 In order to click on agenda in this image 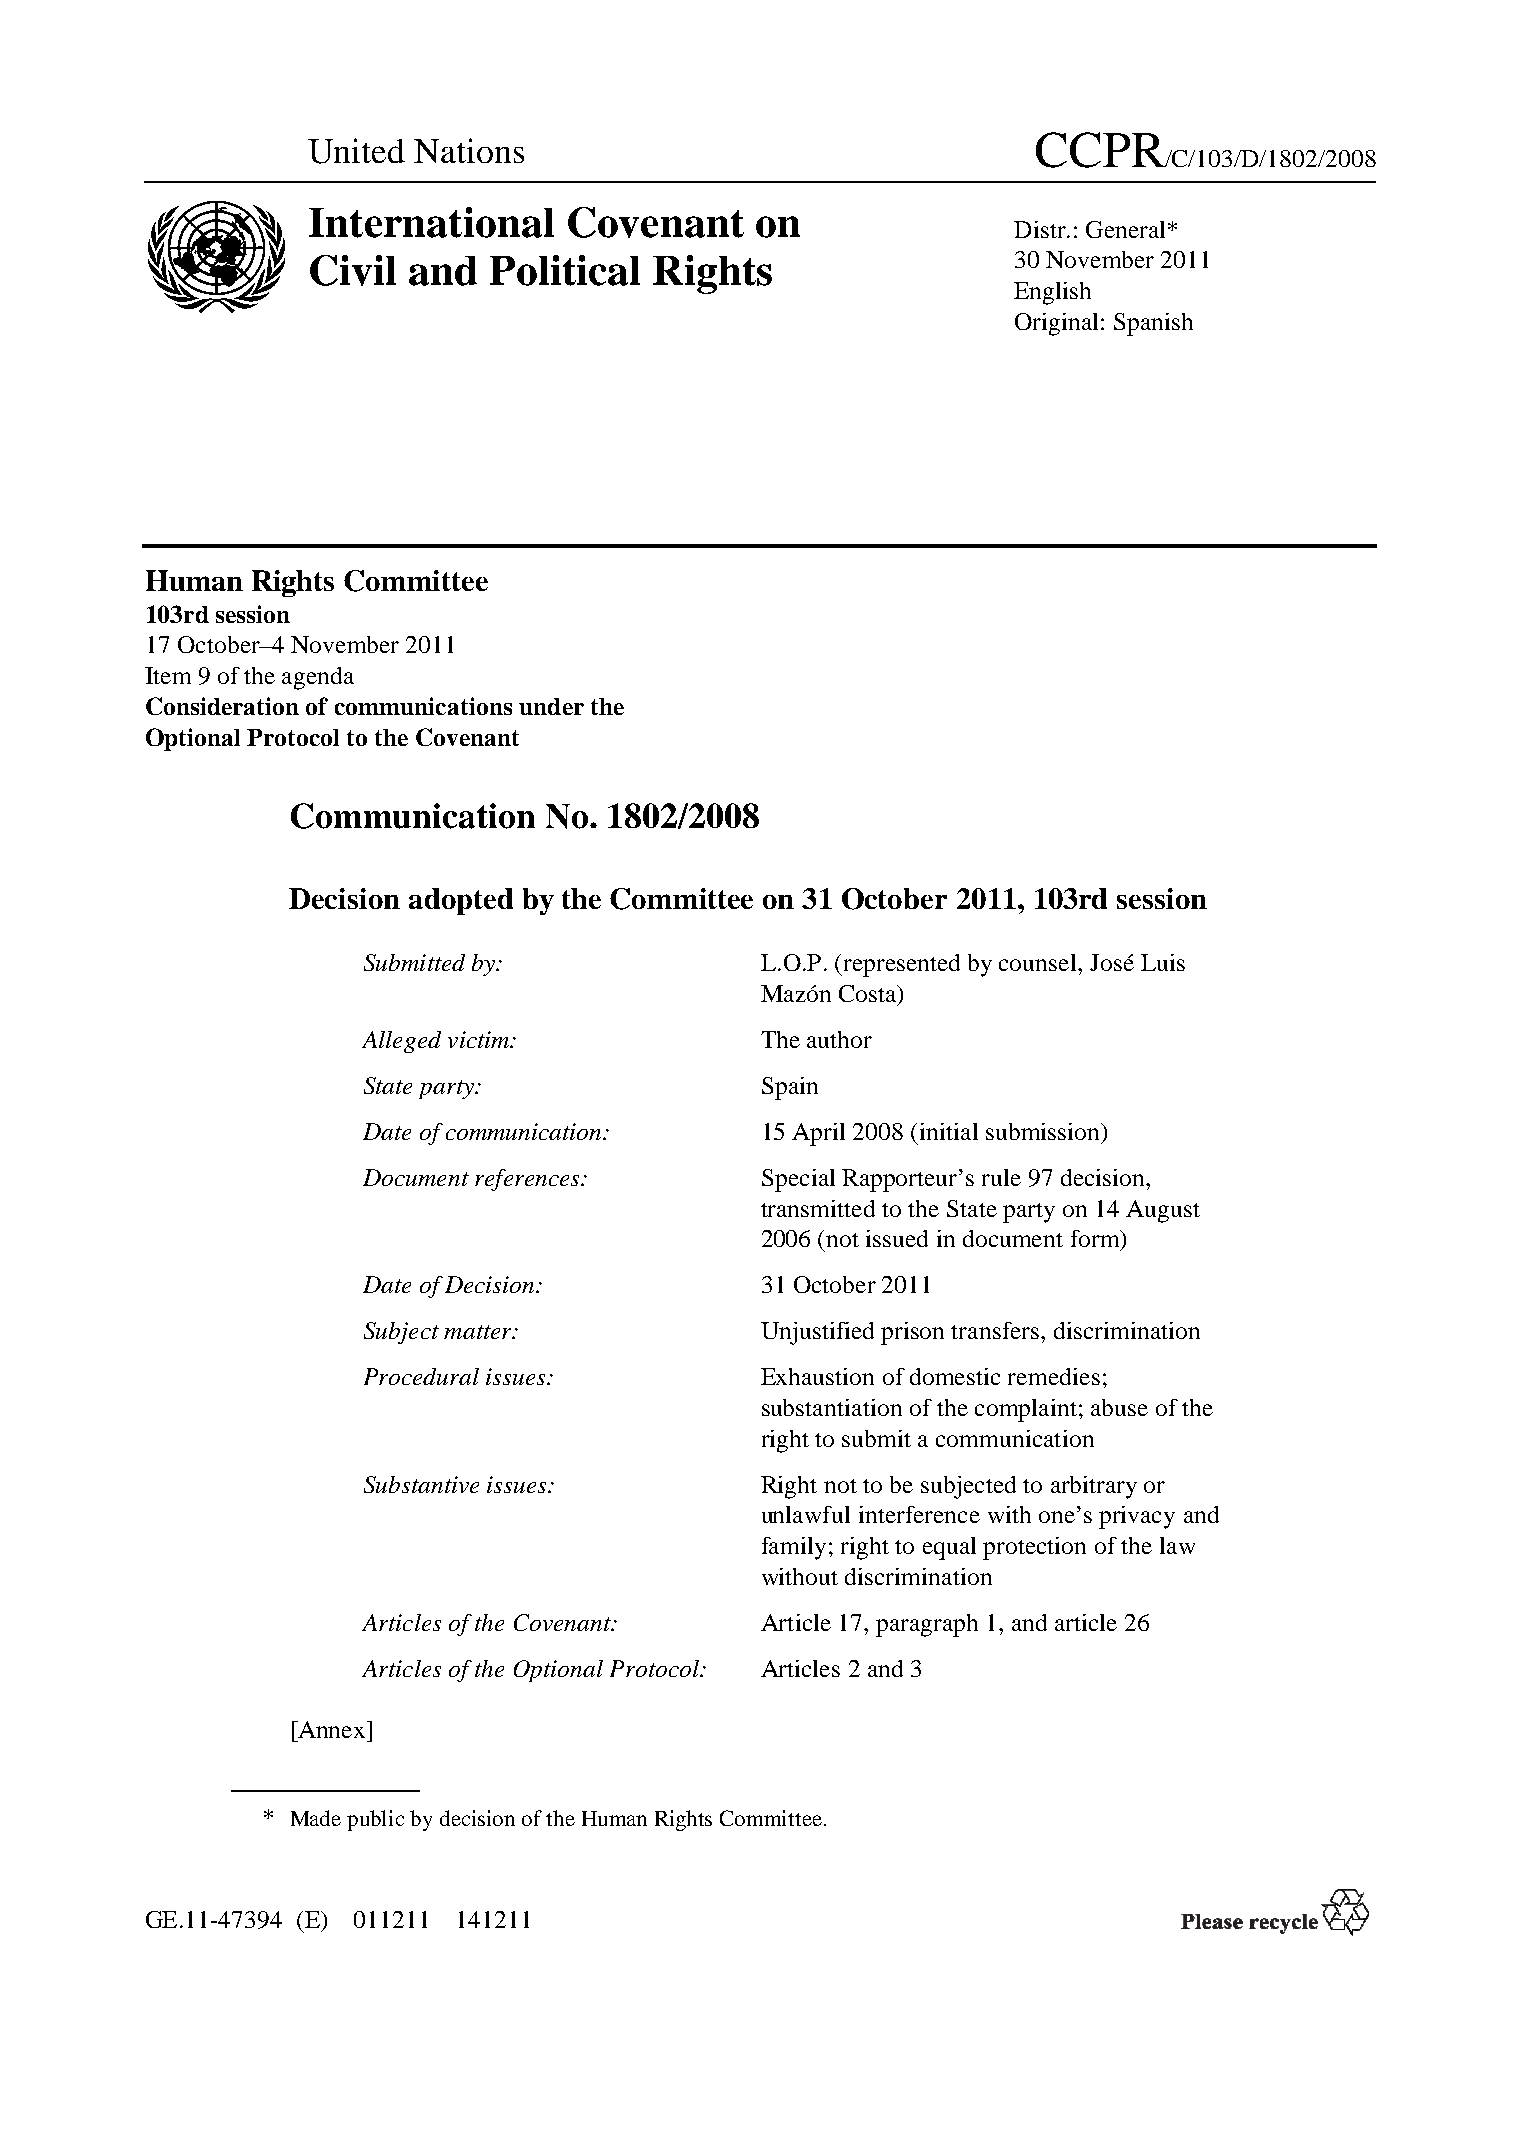, I will do `click(318, 678)`.
